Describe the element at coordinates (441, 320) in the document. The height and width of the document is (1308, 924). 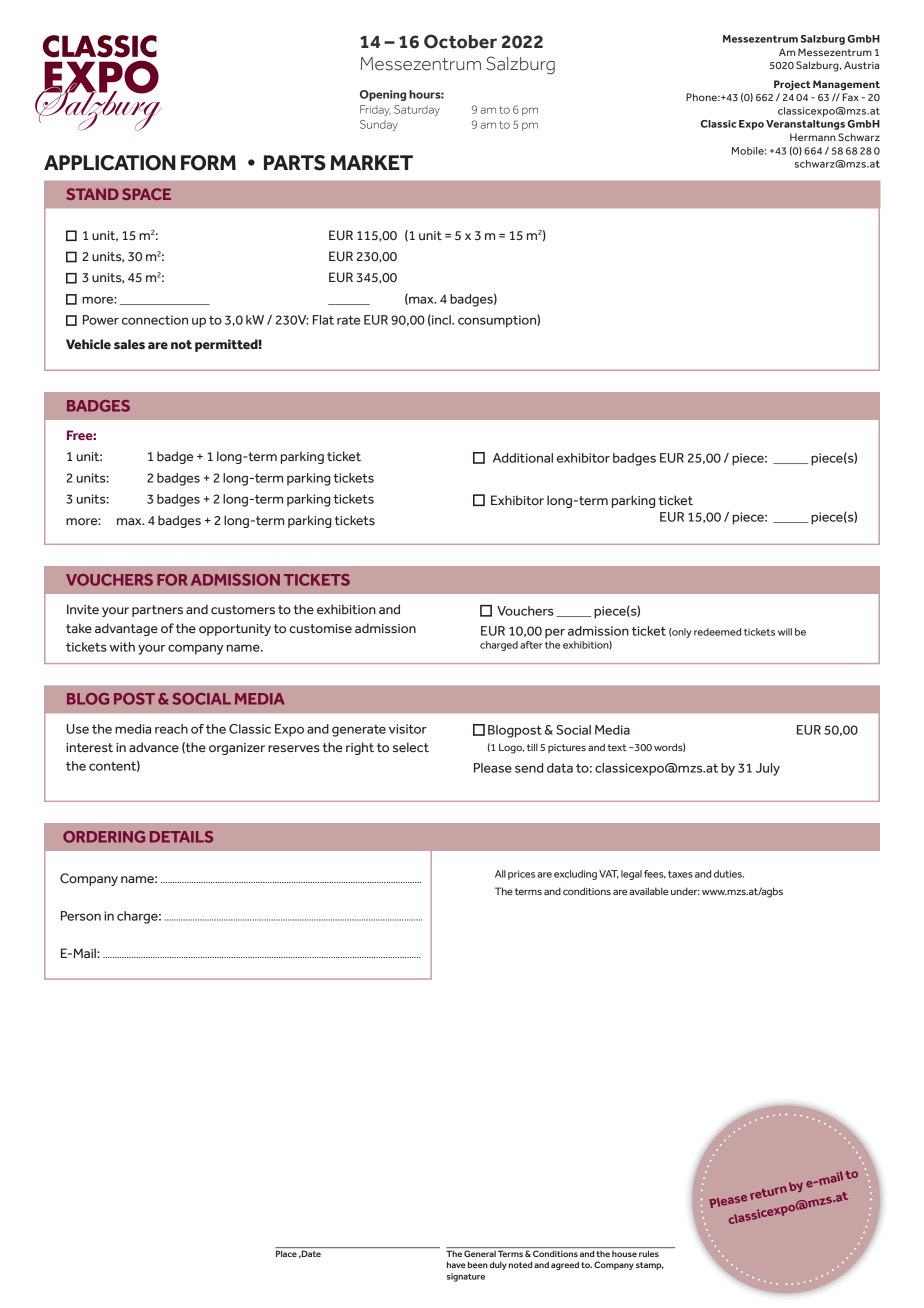
I see `incl` at that location.
